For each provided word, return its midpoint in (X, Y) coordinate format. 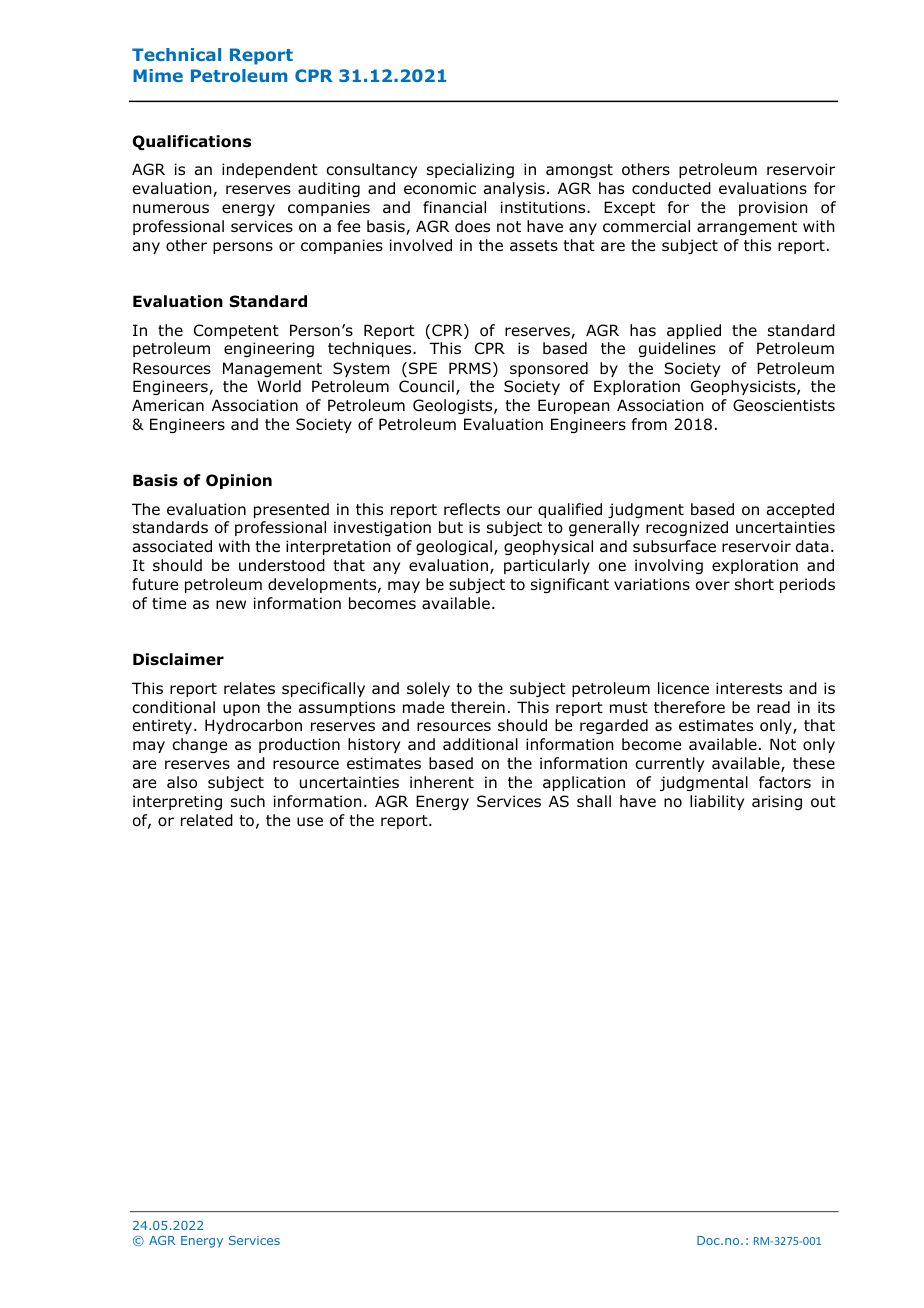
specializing (470, 170)
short (754, 584)
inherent (442, 782)
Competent (236, 331)
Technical (176, 54)
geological (454, 547)
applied (694, 331)
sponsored (549, 369)
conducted (671, 188)
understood (282, 565)
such (248, 801)
